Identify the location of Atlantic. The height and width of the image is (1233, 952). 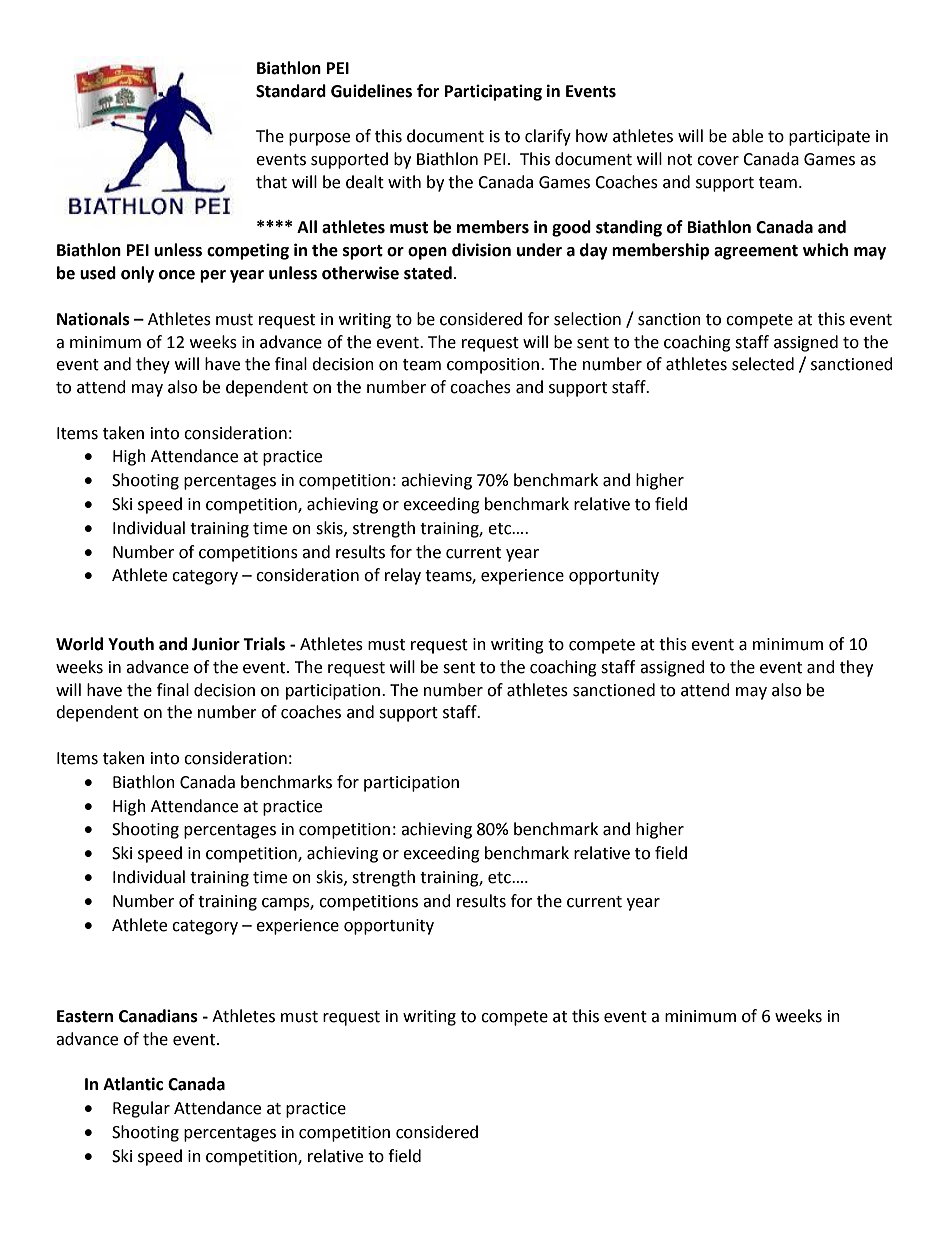
(133, 1084).
